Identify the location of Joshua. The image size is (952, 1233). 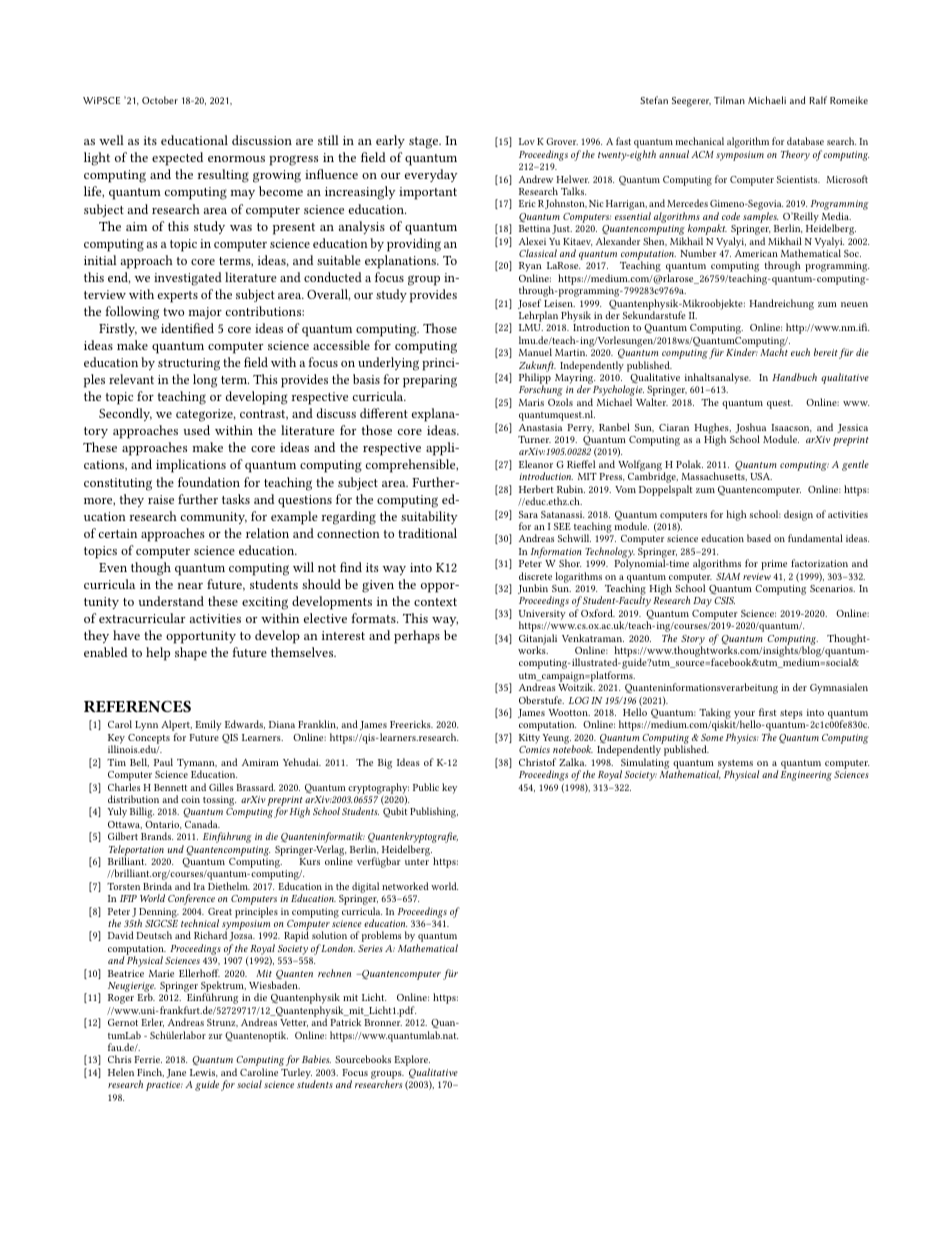
(750, 429).
